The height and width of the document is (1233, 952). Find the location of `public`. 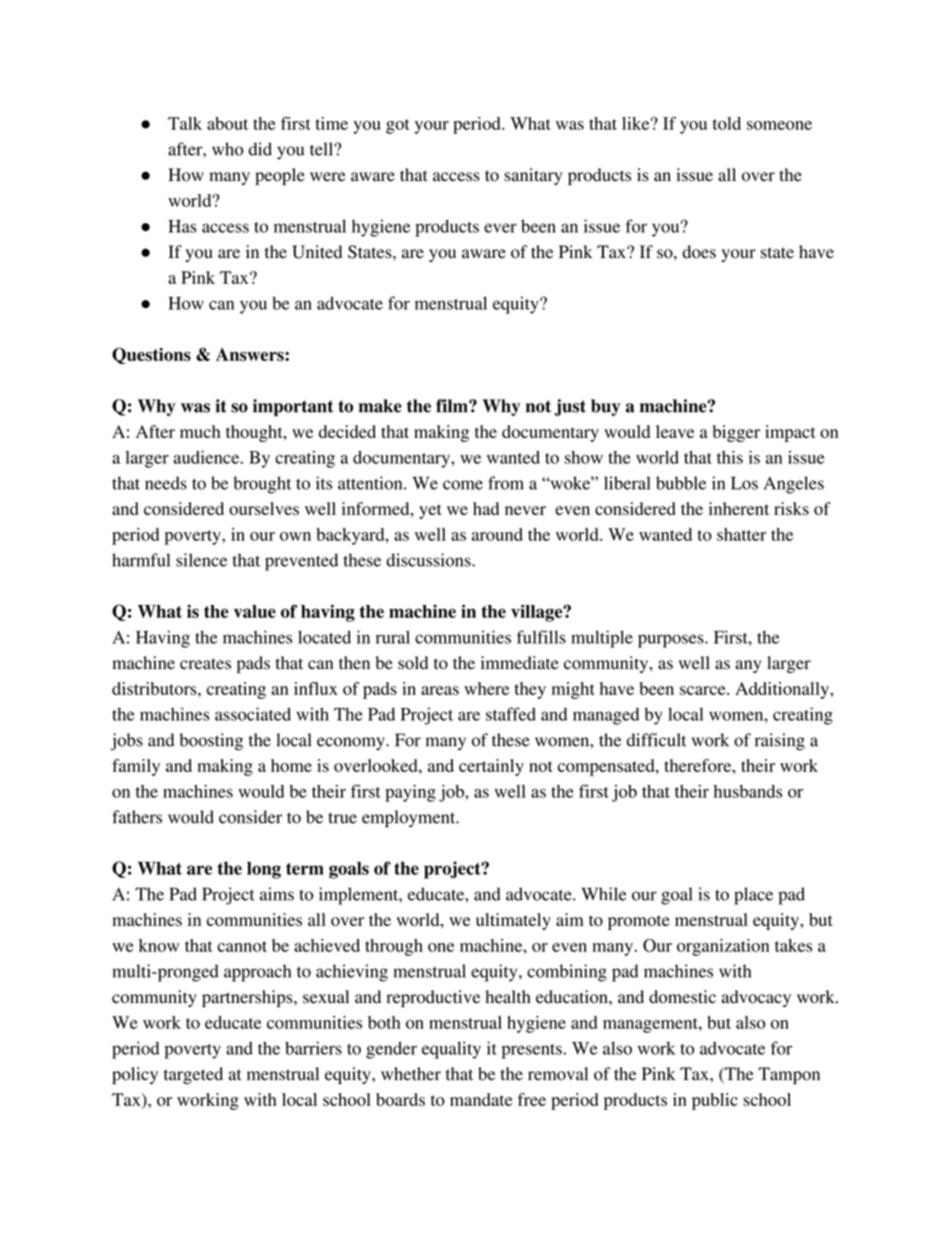

public is located at coordinates (715, 1101).
